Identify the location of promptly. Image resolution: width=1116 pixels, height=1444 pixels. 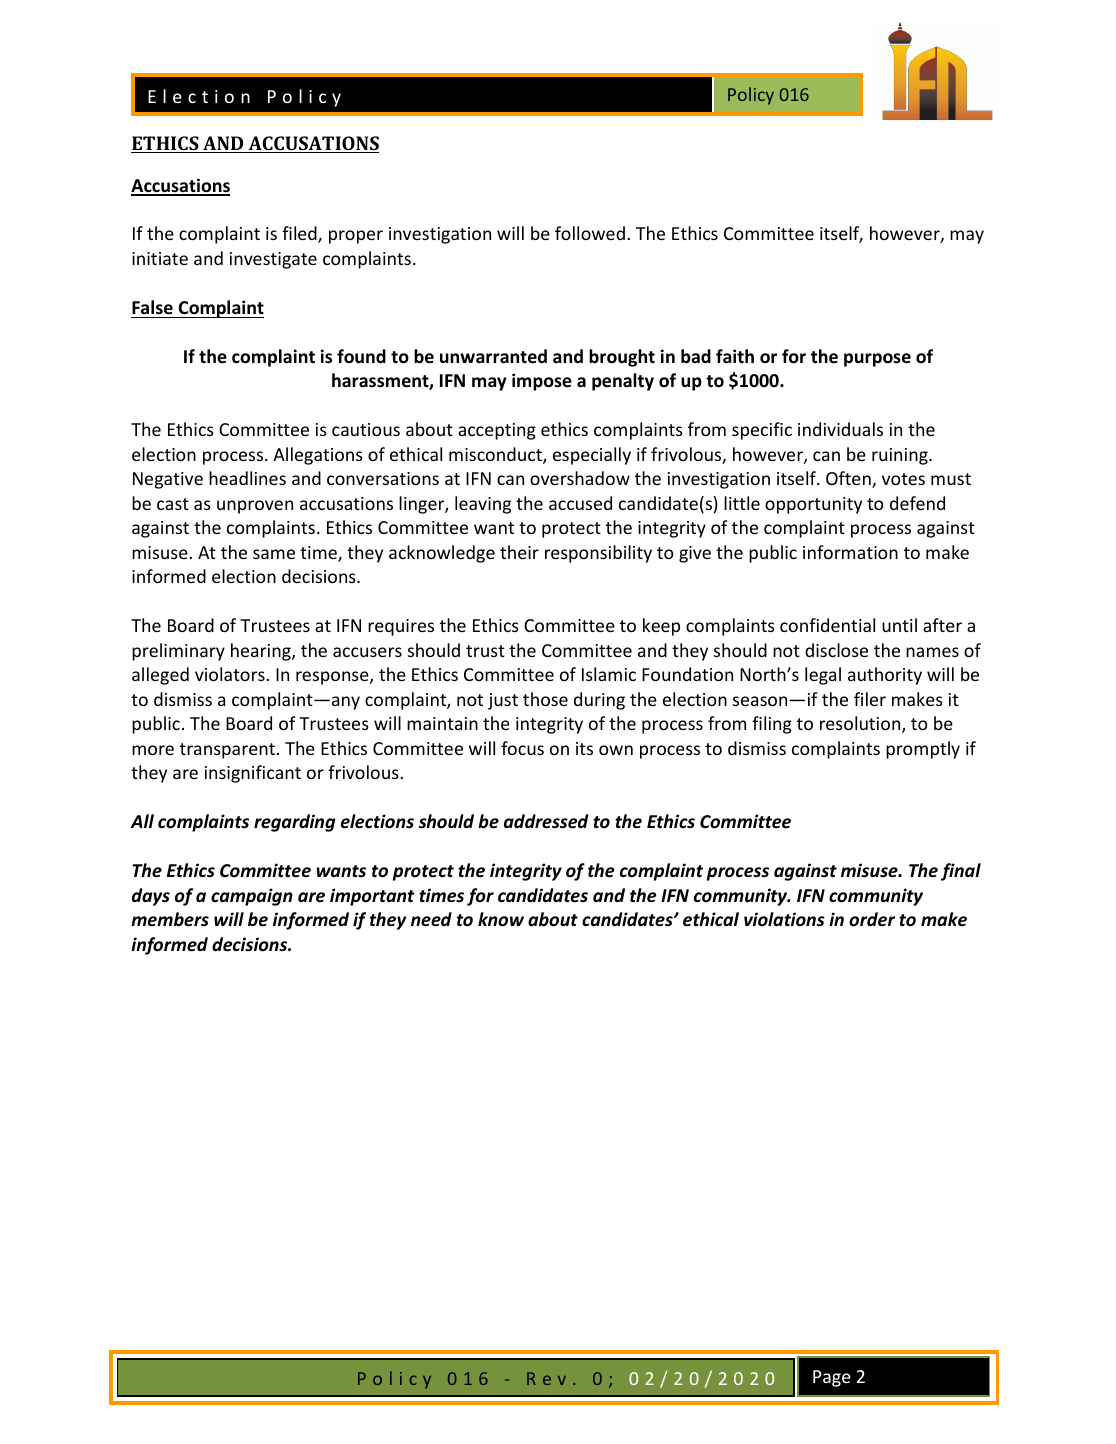
(923, 750).
